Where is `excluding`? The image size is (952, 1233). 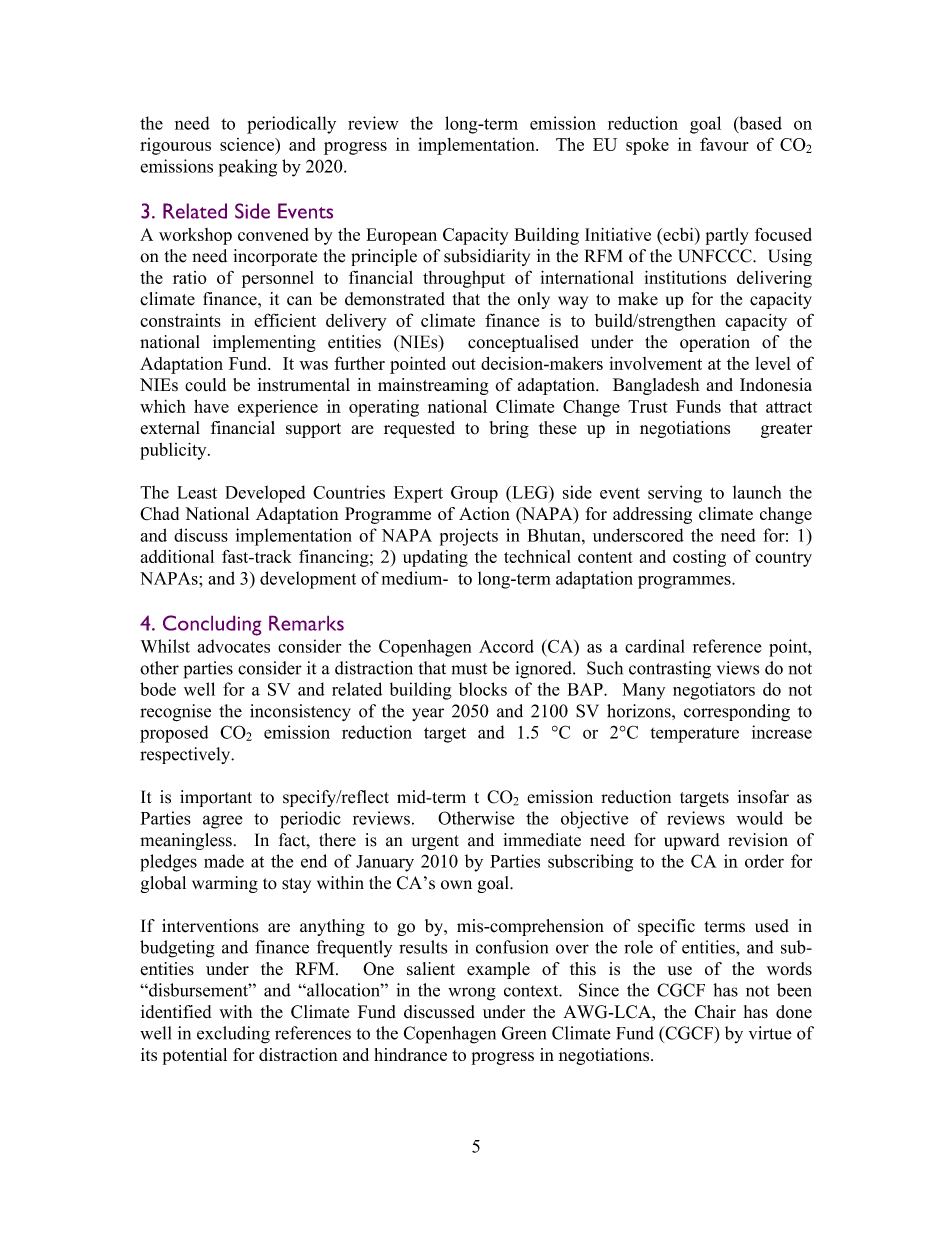
excluding is located at coordinates (233, 1035).
